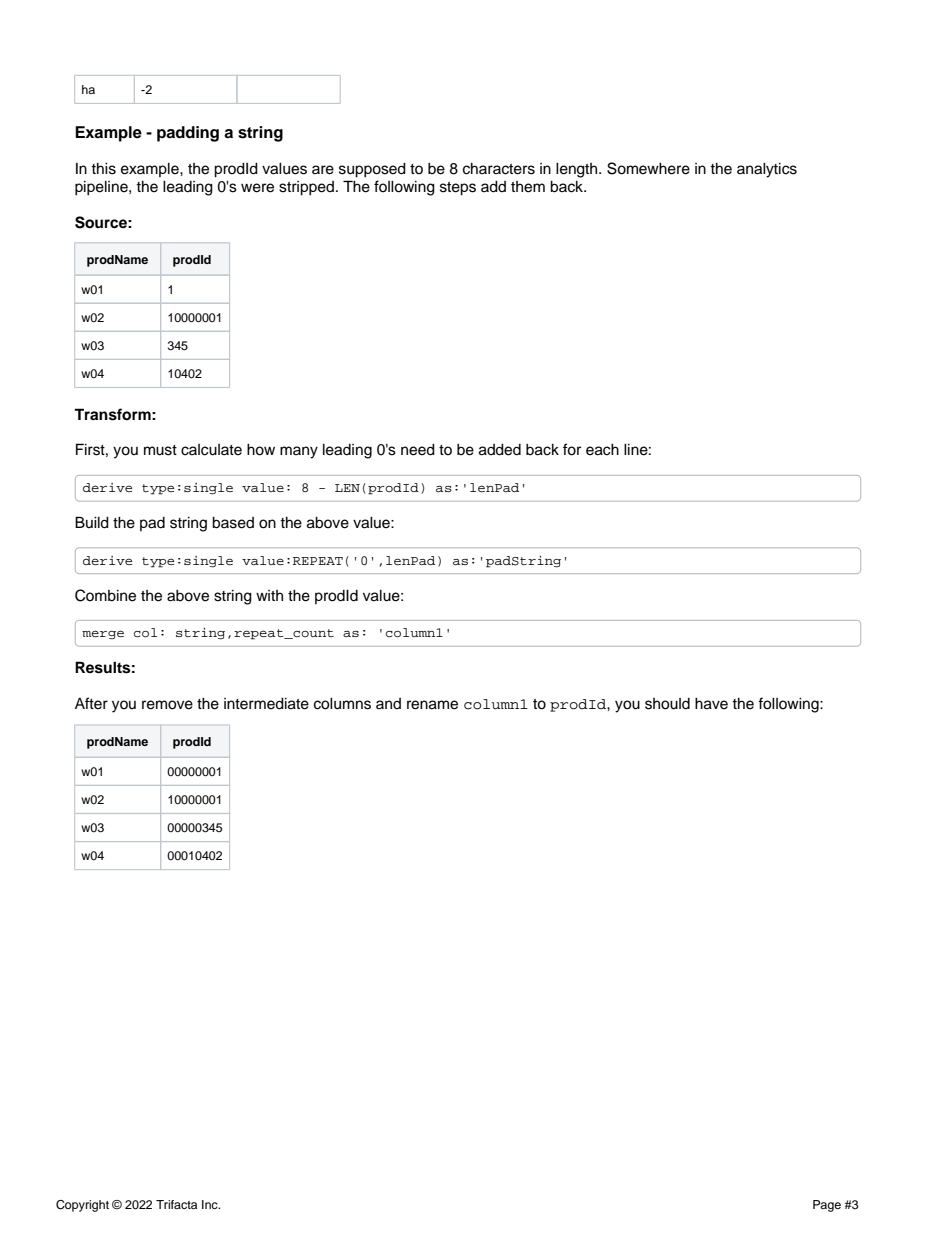 The height and width of the image is (1233, 952). What do you see at coordinates (211, 1204) in the image?
I see `Inc` at bounding box center [211, 1204].
